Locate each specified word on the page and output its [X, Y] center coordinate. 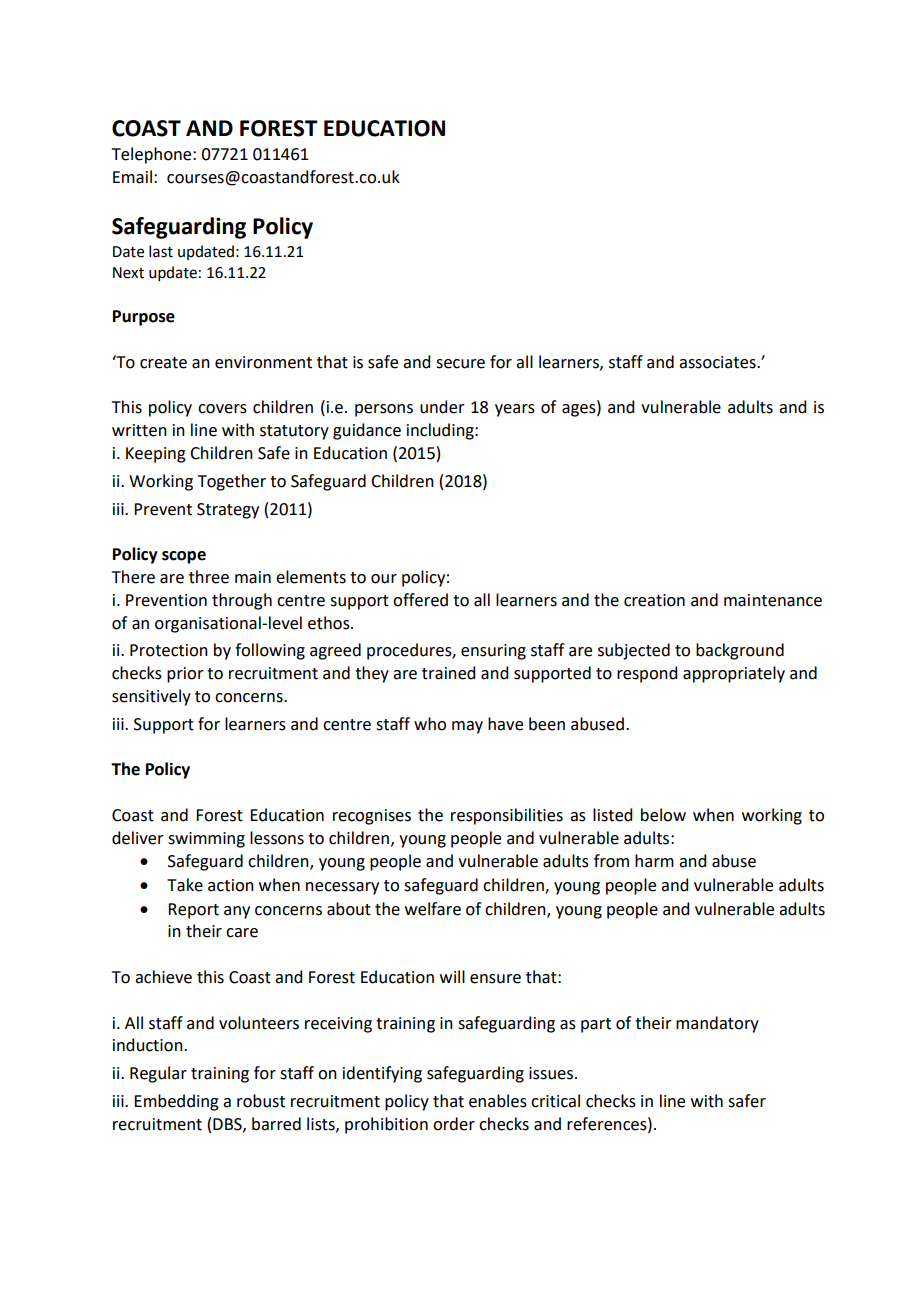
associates [718, 362]
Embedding [176, 1102]
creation [654, 600]
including [441, 431]
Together [232, 482]
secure [460, 364]
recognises [372, 817]
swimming [206, 840]
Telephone [153, 155]
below [663, 815]
